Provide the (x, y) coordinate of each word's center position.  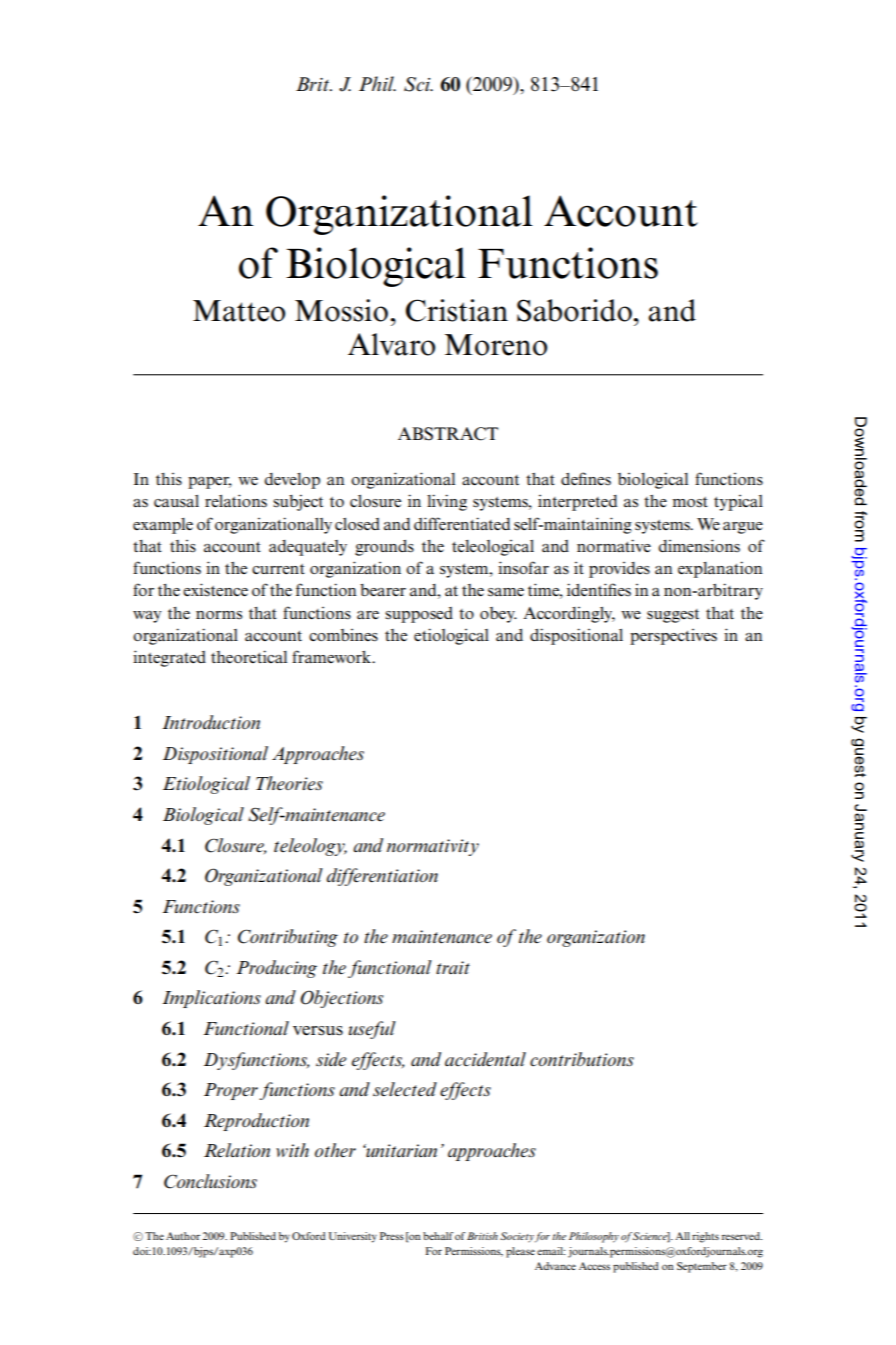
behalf (438, 1236)
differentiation (382, 877)
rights (705, 1237)
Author (183, 1236)
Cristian (457, 310)
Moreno (496, 345)
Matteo (239, 311)
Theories (289, 783)
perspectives (673, 637)
